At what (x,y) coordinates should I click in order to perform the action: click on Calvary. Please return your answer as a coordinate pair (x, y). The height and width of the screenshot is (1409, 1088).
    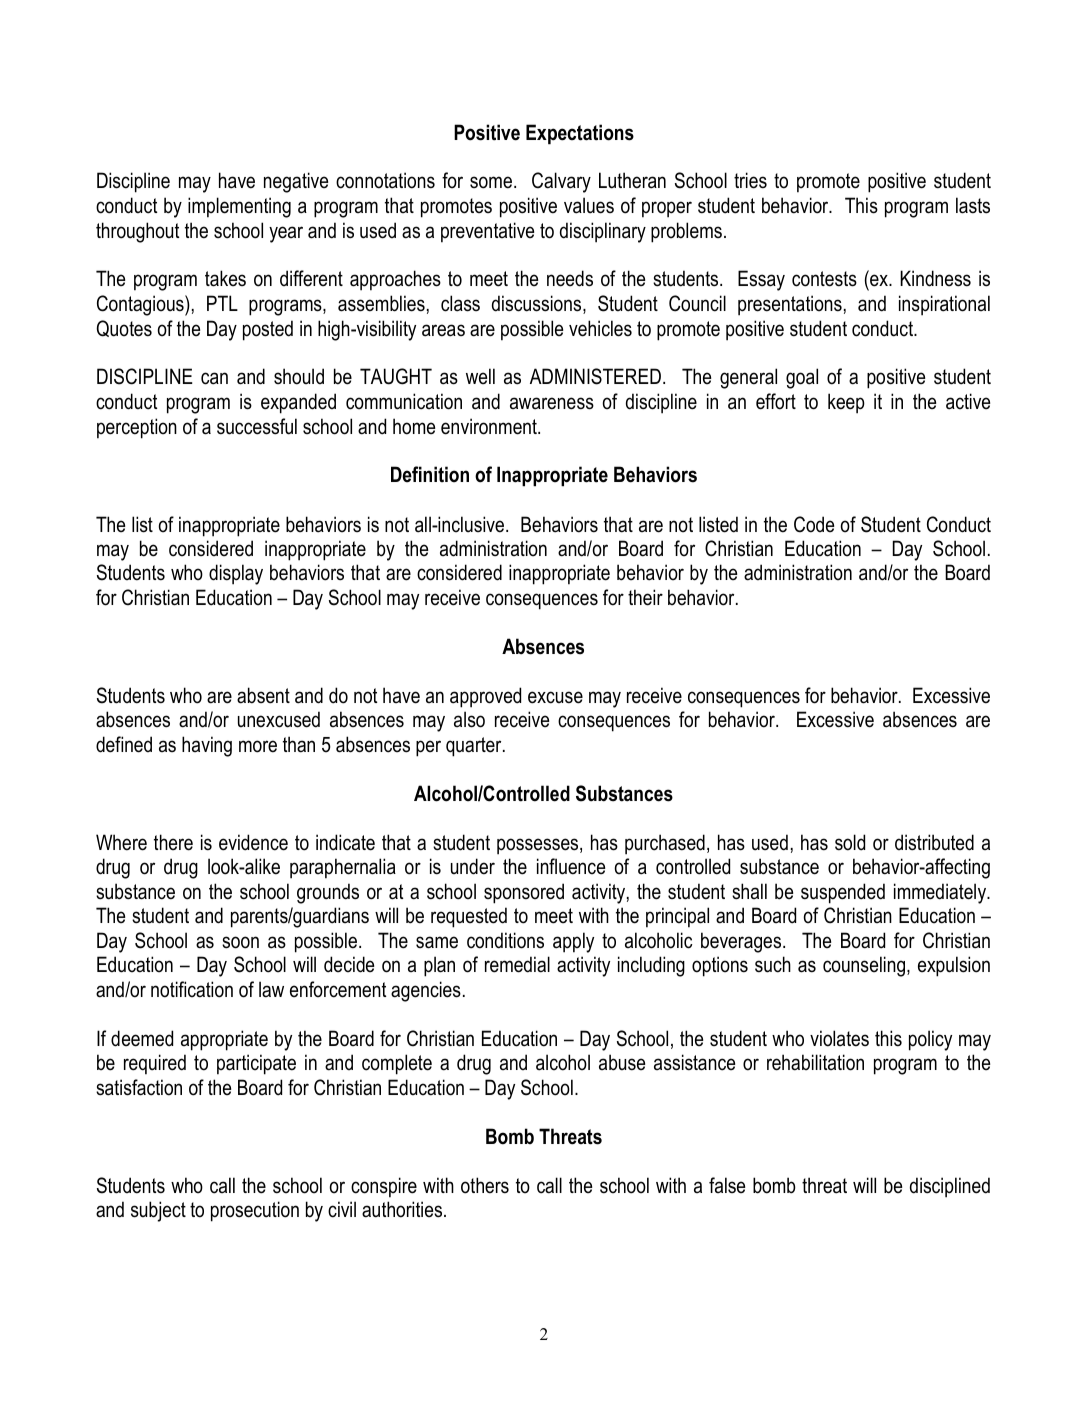
    Looking at the image, I should click on (561, 182).
